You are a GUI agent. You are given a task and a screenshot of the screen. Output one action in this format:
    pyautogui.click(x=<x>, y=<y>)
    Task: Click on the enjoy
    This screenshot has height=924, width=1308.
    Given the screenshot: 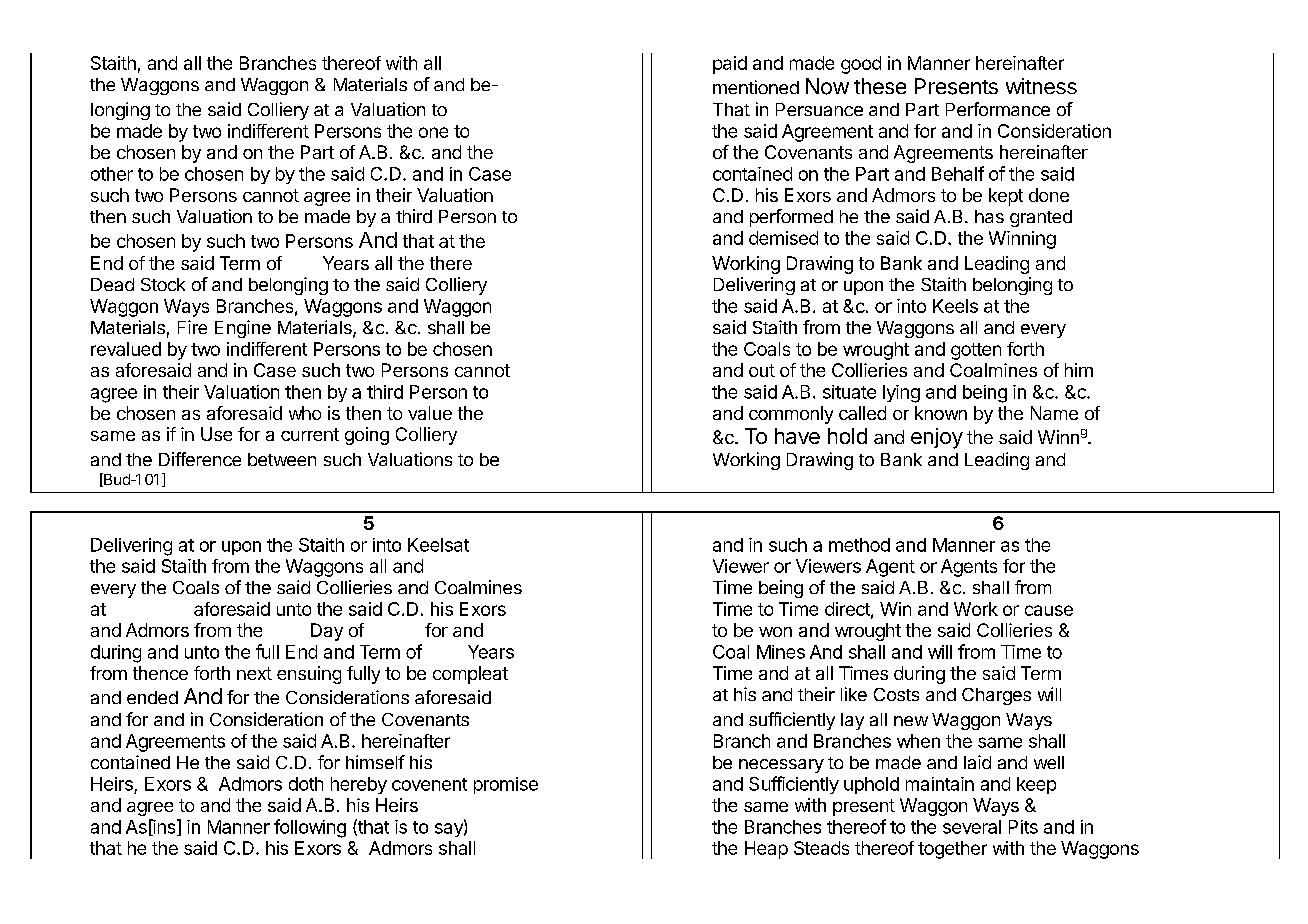 What is the action you would take?
    pyautogui.click(x=937, y=438)
